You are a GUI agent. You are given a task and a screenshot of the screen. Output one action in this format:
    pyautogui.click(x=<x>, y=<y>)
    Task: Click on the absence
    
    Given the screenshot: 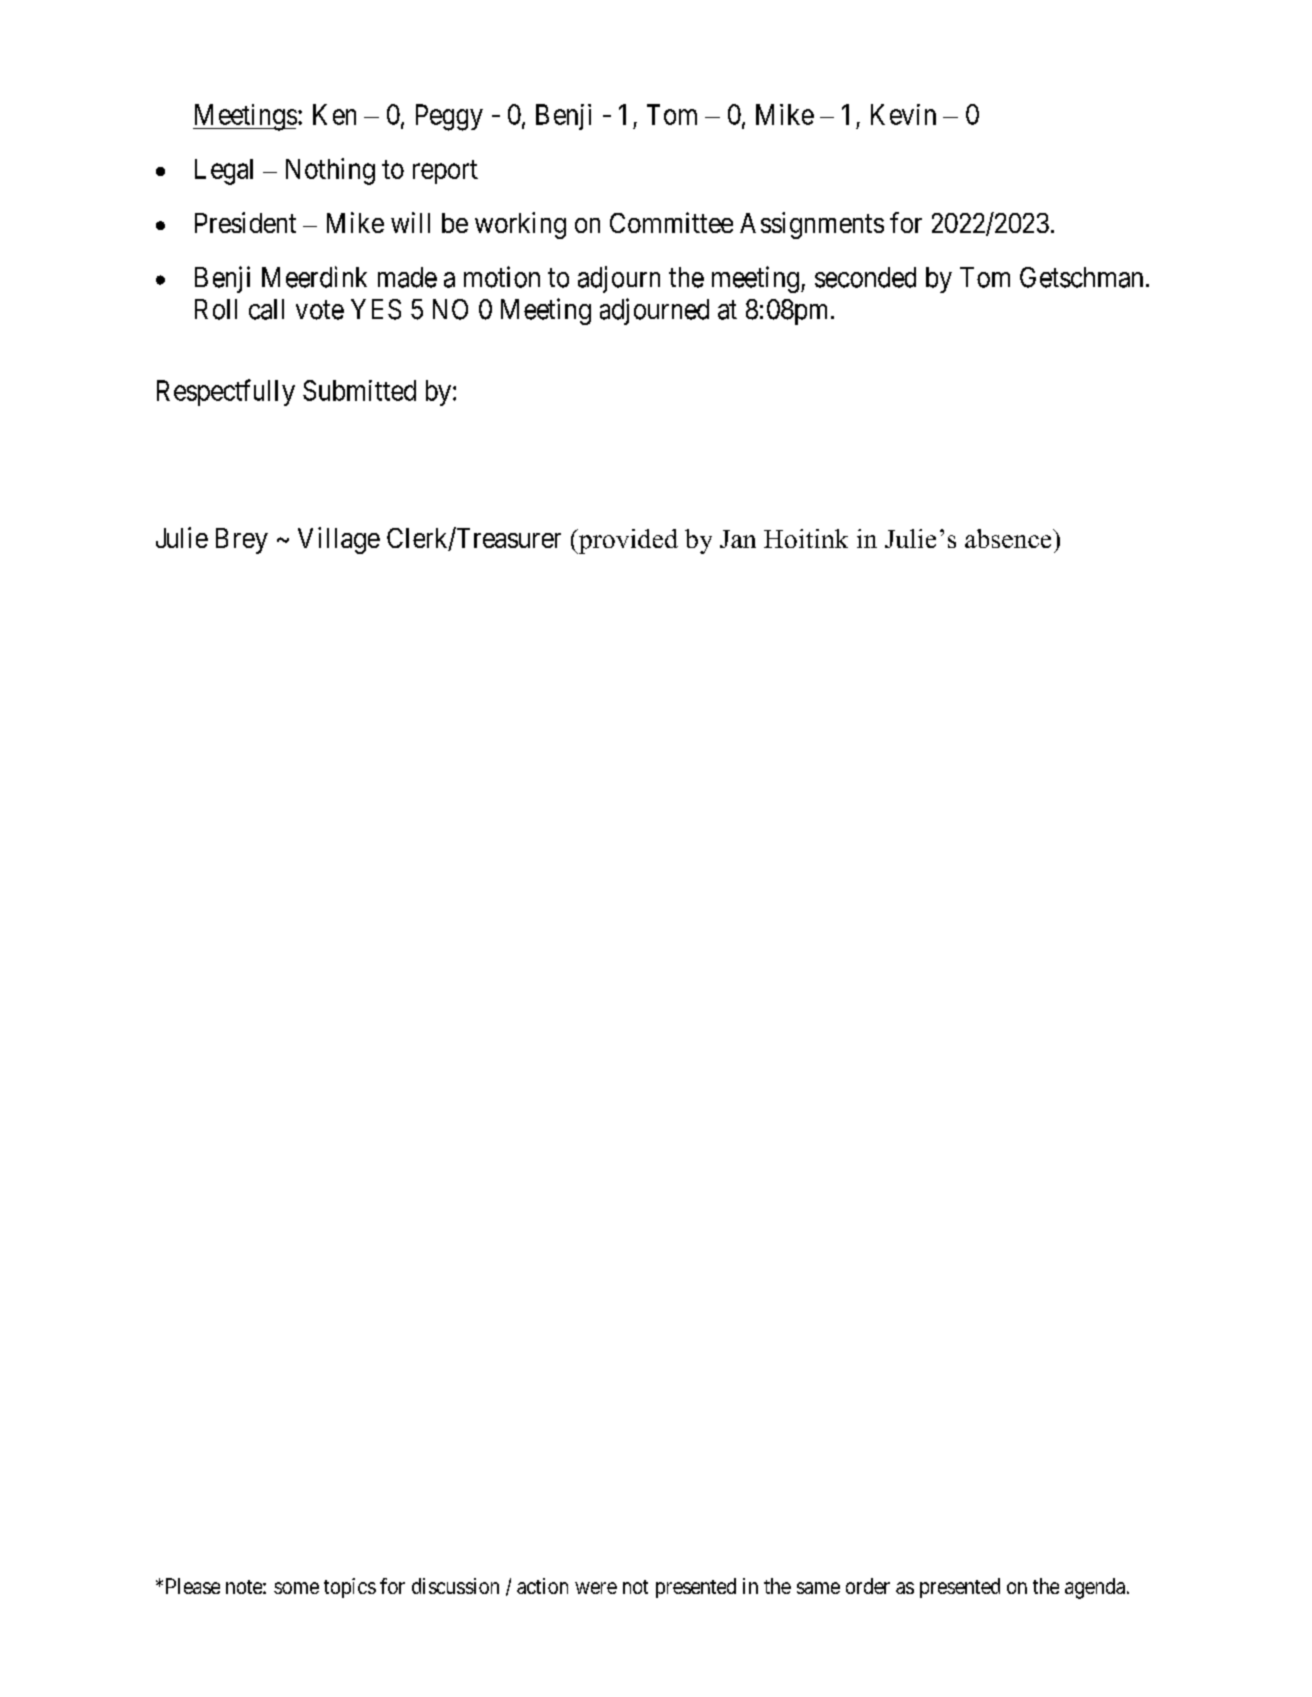 What is the action you would take?
    pyautogui.click(x=1009, y=538)
